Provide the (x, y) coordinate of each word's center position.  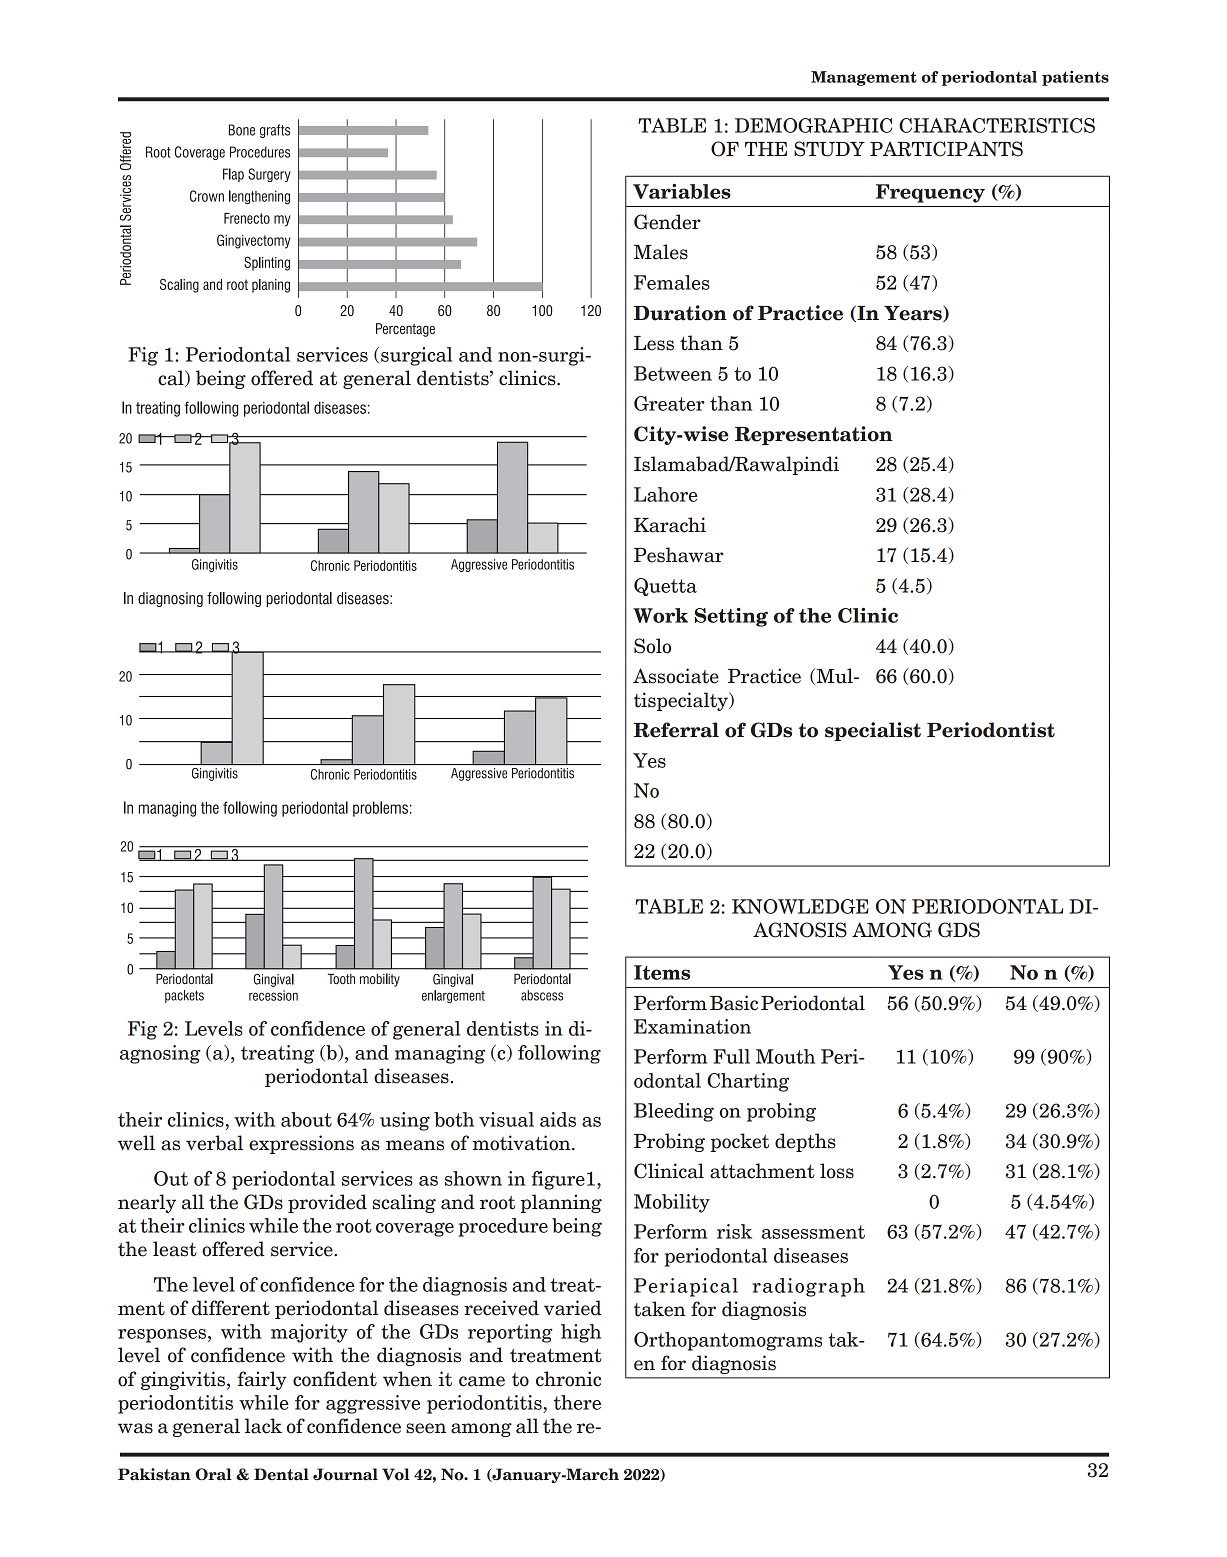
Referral (676, 730)
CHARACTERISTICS (997, 125)
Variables (682, 191)
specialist (873, 731)
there (577, 1402)
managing (440, 1054)
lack (263, 1426)
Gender (667, 222)
